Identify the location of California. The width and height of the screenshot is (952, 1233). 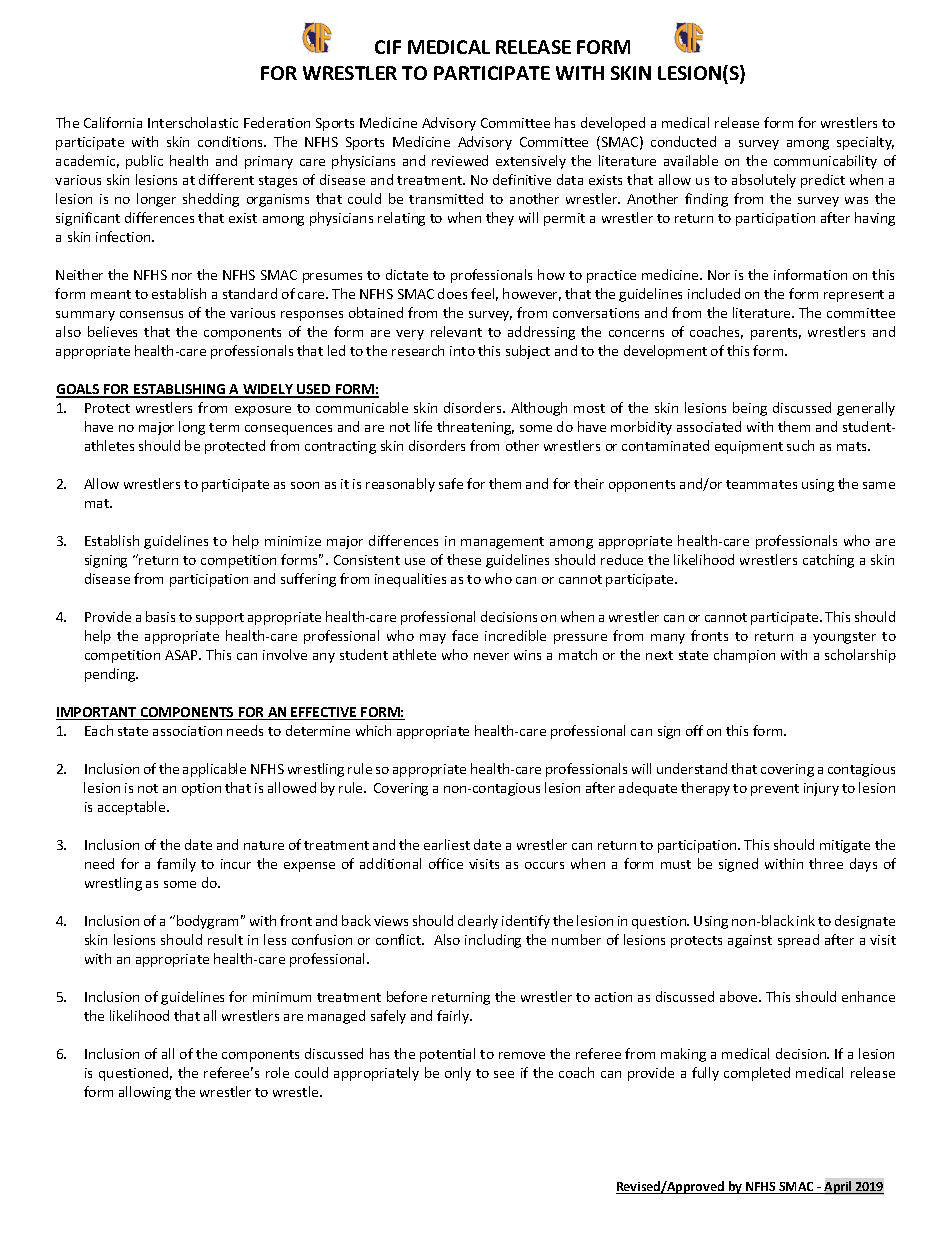
(113, 122).
